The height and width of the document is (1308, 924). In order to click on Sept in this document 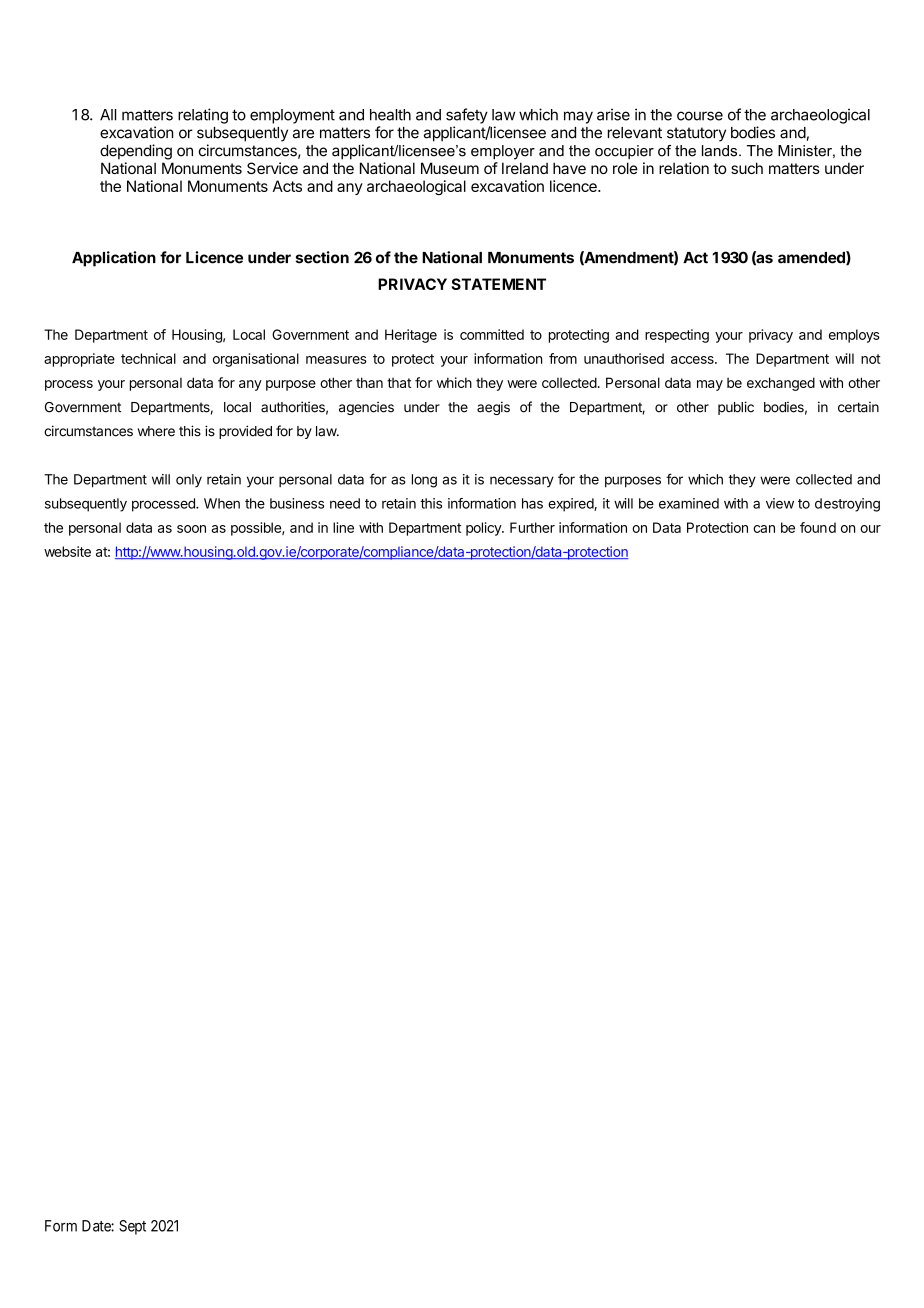, I will do `click(132, 1227)`.
